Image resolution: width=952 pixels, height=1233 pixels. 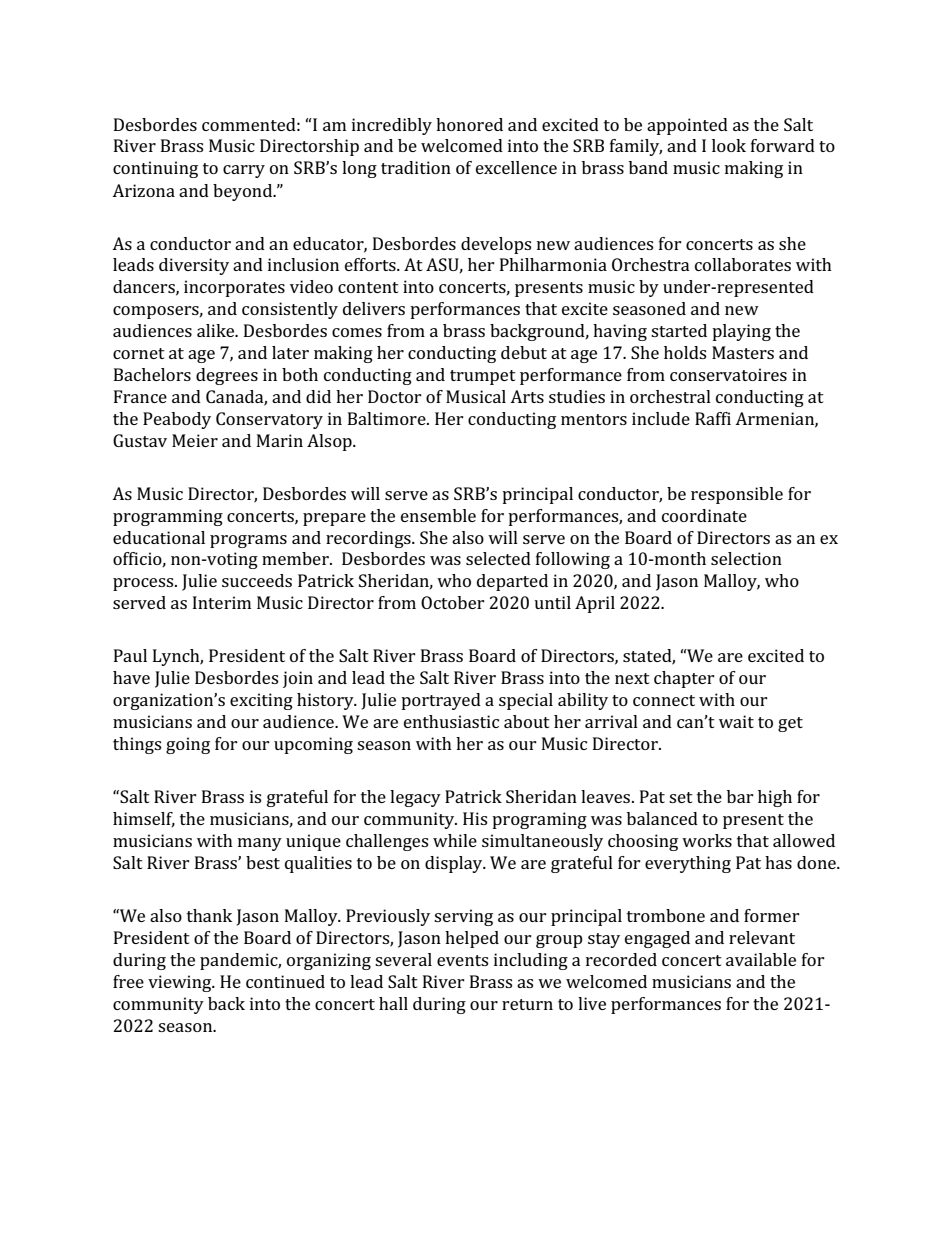 What do you see at coordinates (248, 541) in the screenshot?
I see `programs` at bounding box center [248, 541].
